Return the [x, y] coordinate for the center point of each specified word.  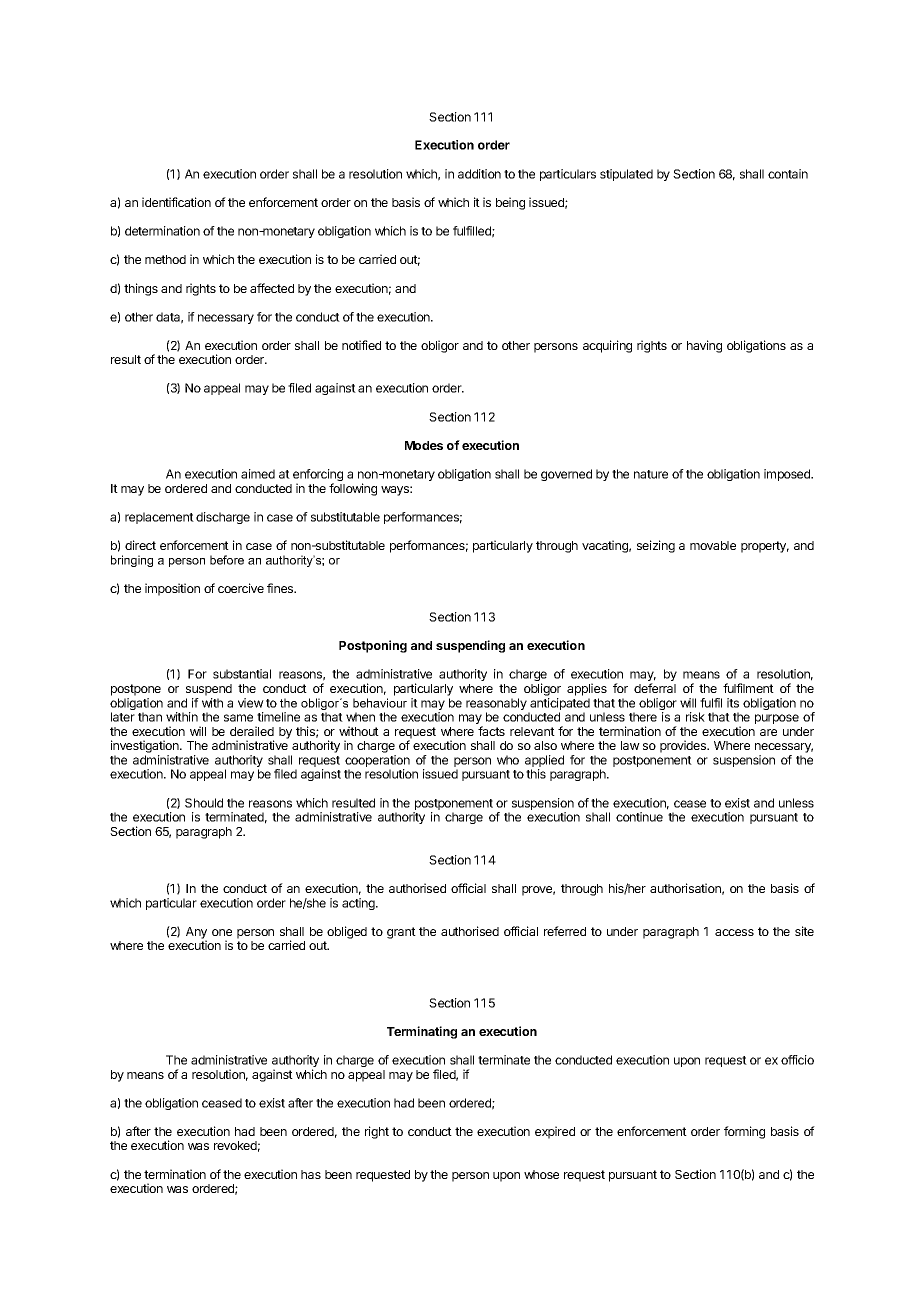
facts [491, 731]
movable [713, 545]
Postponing [373, 646]
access [734, 932]
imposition [172, 589]
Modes [424, 445]
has [311, 1174]
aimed [258, 474]
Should [204, 803]
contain [788, 174]
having [704, 346]
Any [196, 934]
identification [176, 202]
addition [479, 174]
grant [401, 933]
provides [684, 746]
